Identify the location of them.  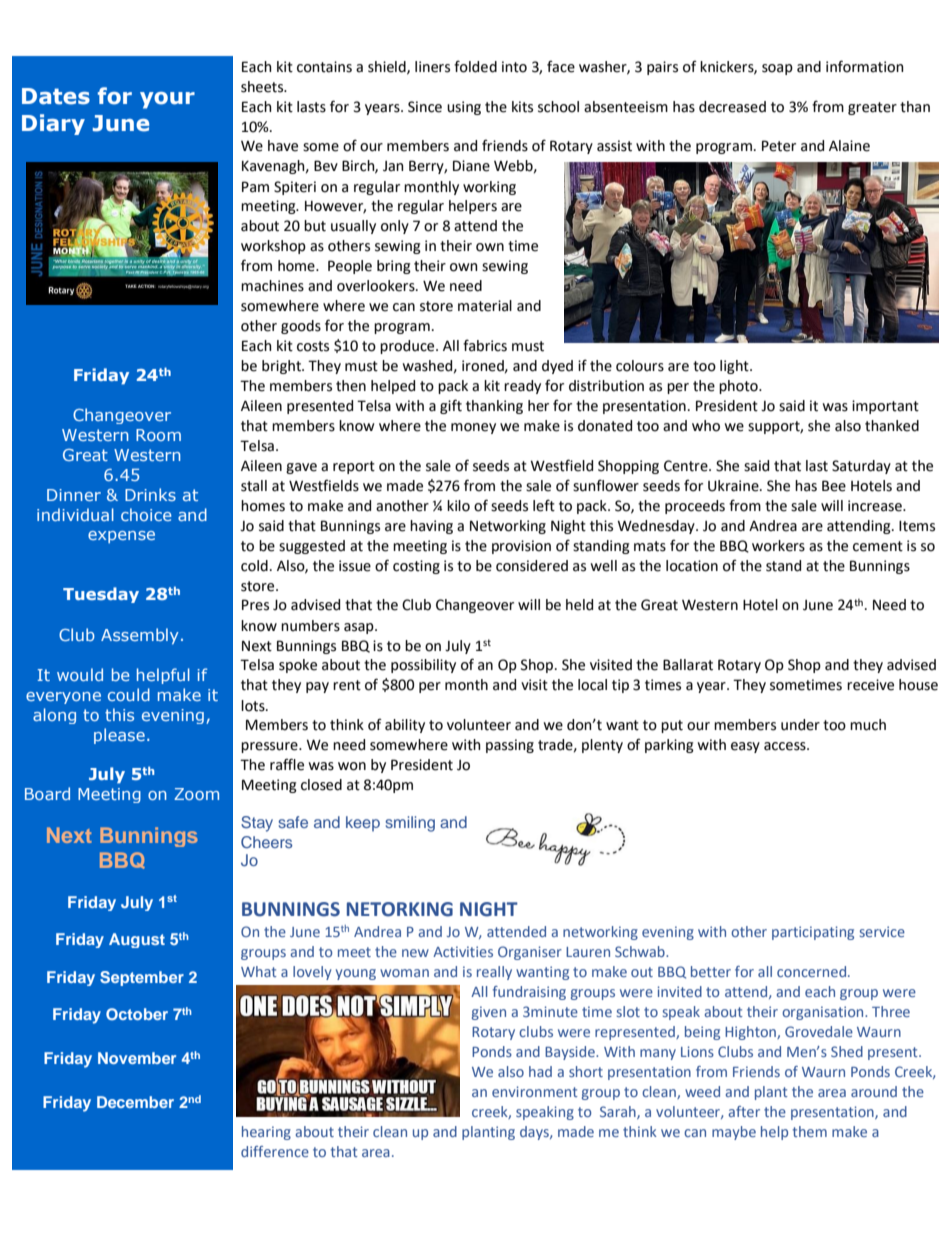
(810, 1131).
